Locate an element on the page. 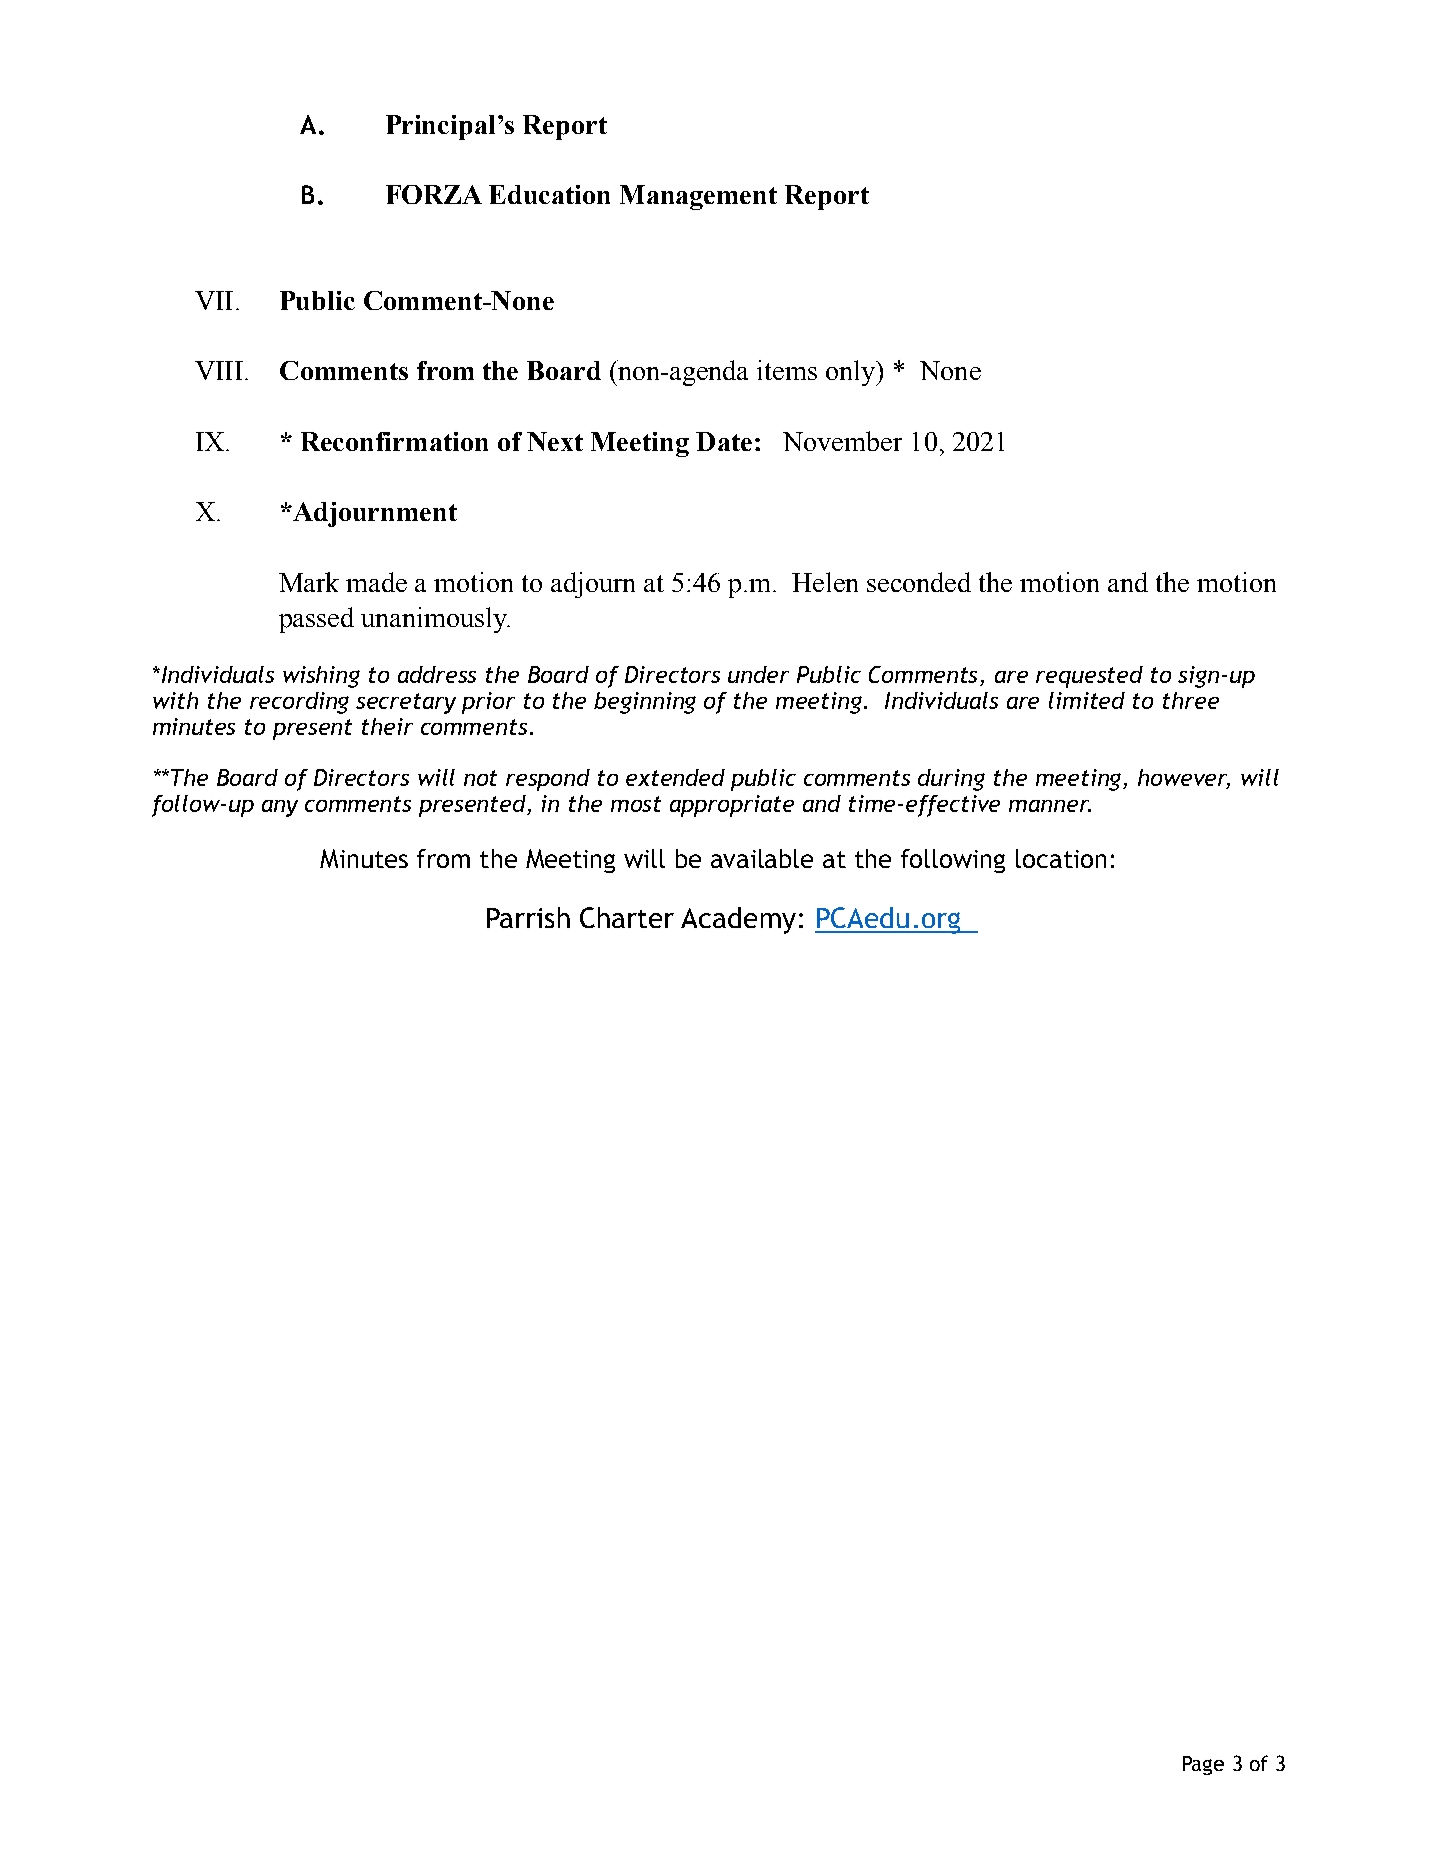  FORZA is located at coordinates (434, 194).
